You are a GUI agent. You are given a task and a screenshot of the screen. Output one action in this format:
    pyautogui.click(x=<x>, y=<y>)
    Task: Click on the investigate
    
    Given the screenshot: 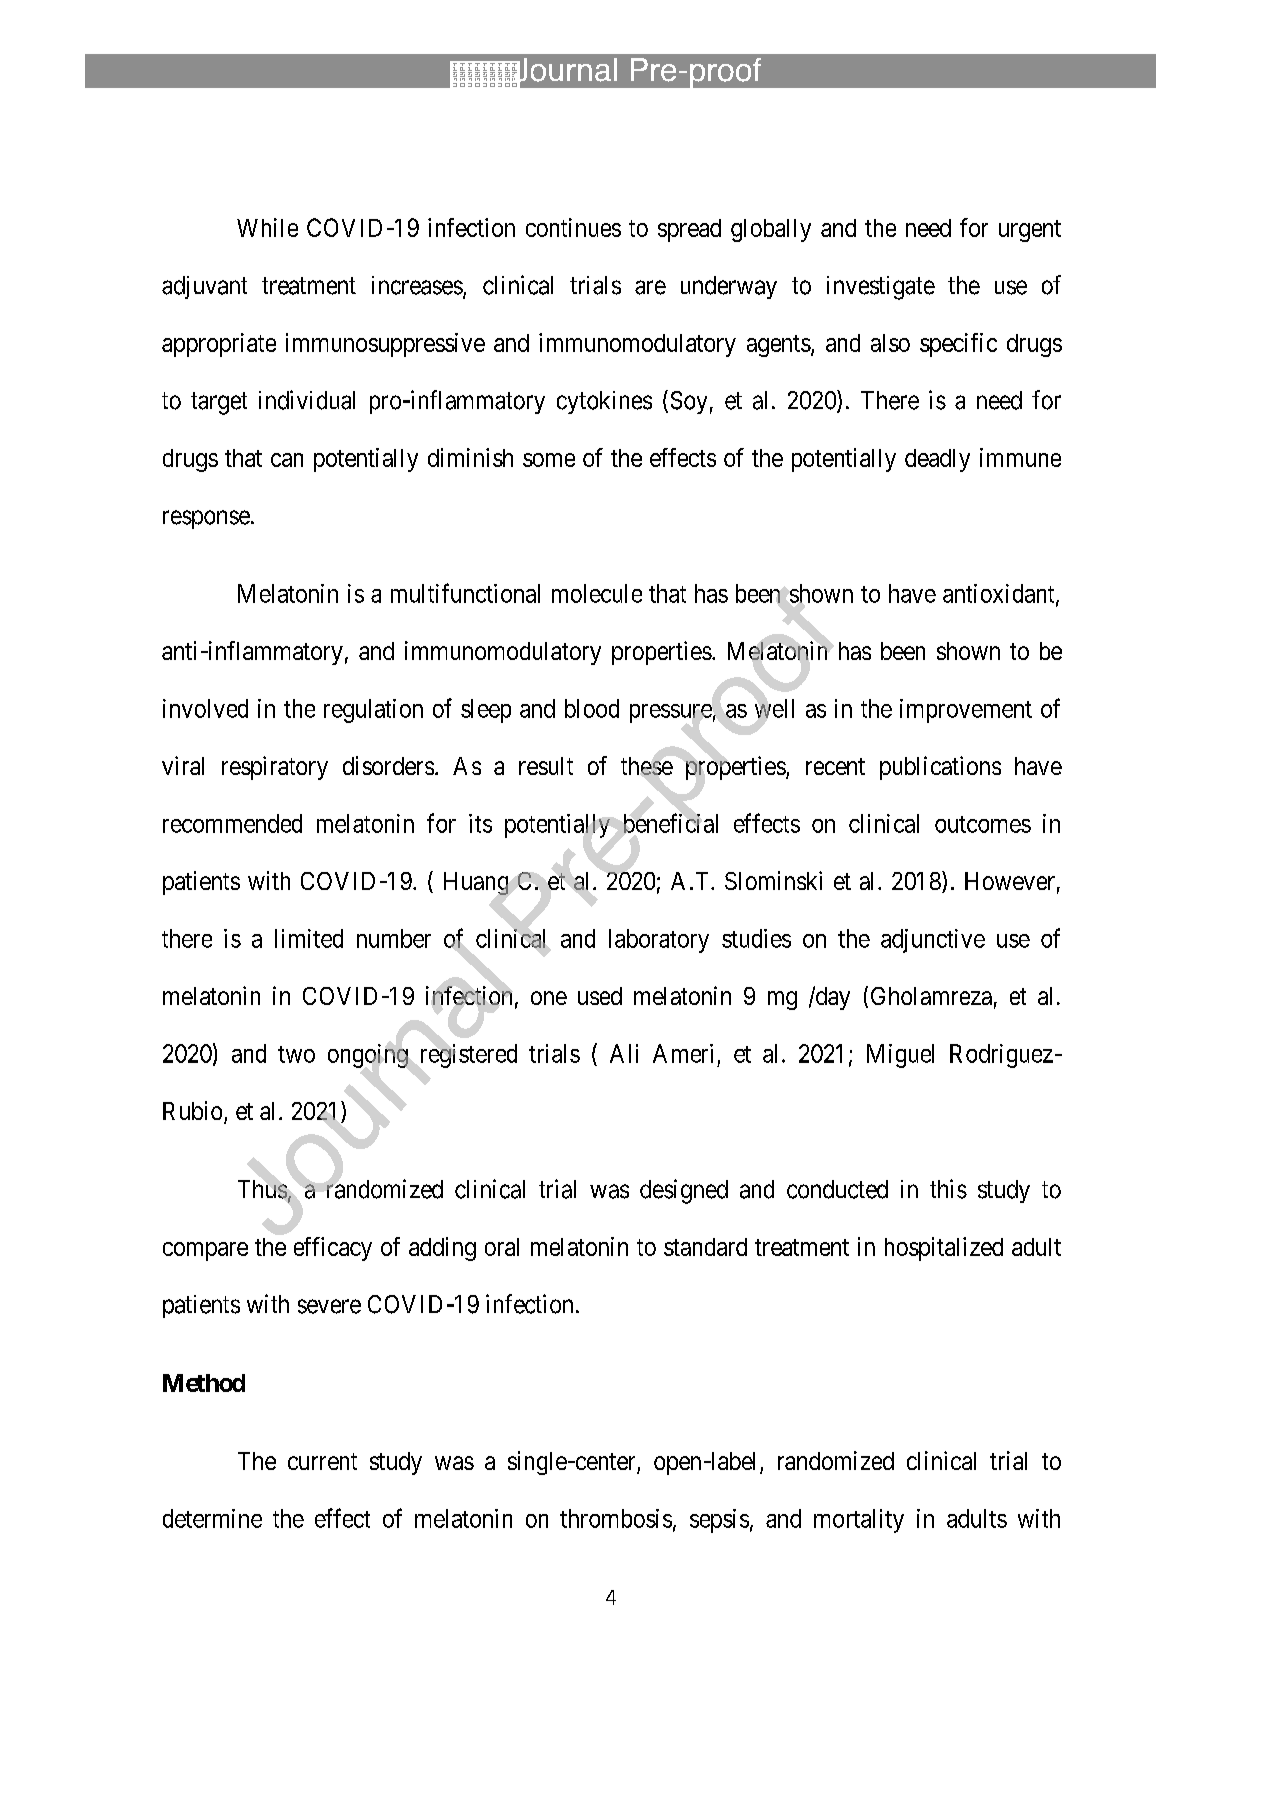 What is the action you would take?
    pyautogui.click(x=881, y=288)
